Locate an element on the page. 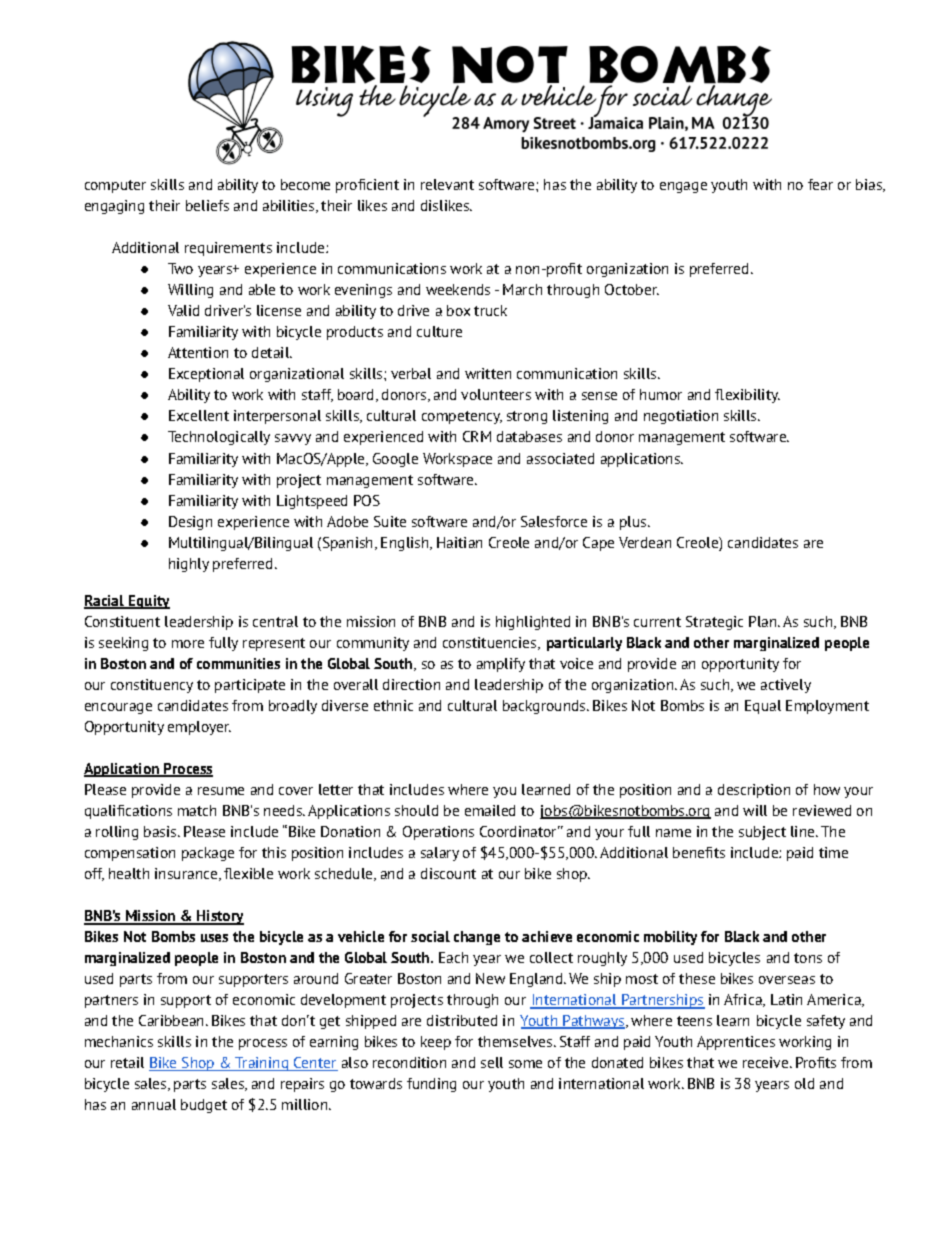 The width and height of the page is (952, 1233). fear is located at coordinates (820, 184).
